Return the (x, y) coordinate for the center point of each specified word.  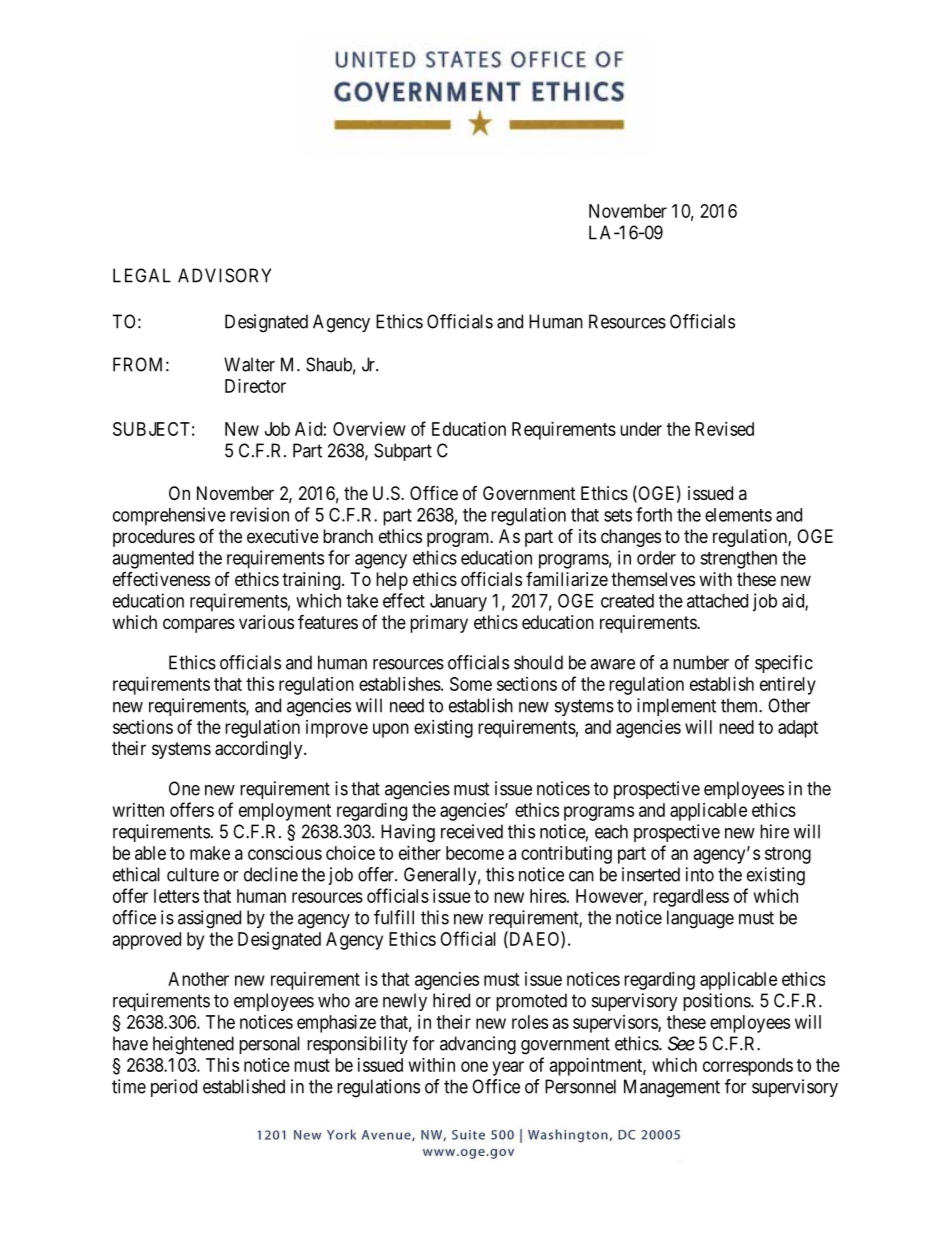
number (701, 662)
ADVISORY (224, 275)
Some (471, 684)
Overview (369, 429)
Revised (724, 429)
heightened (193, 1045)
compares (199, 625)
